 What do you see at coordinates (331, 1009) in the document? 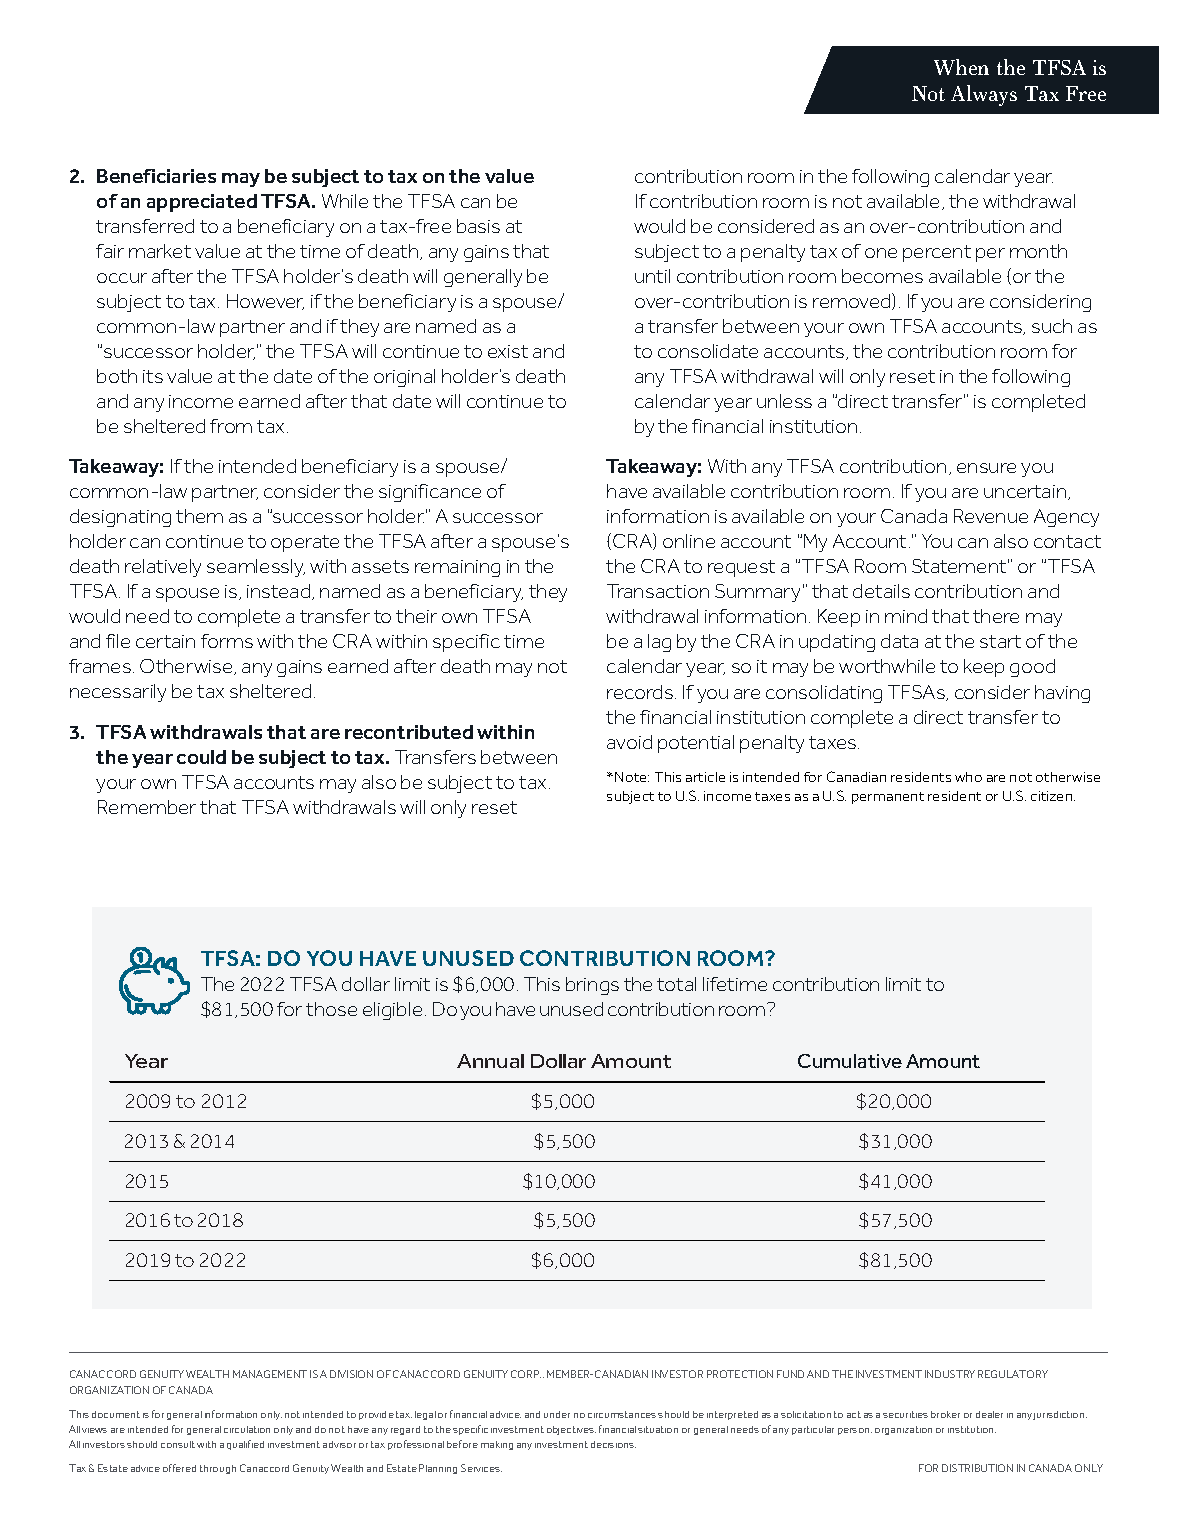
I see `those` at bounding box center [331, 1009].
